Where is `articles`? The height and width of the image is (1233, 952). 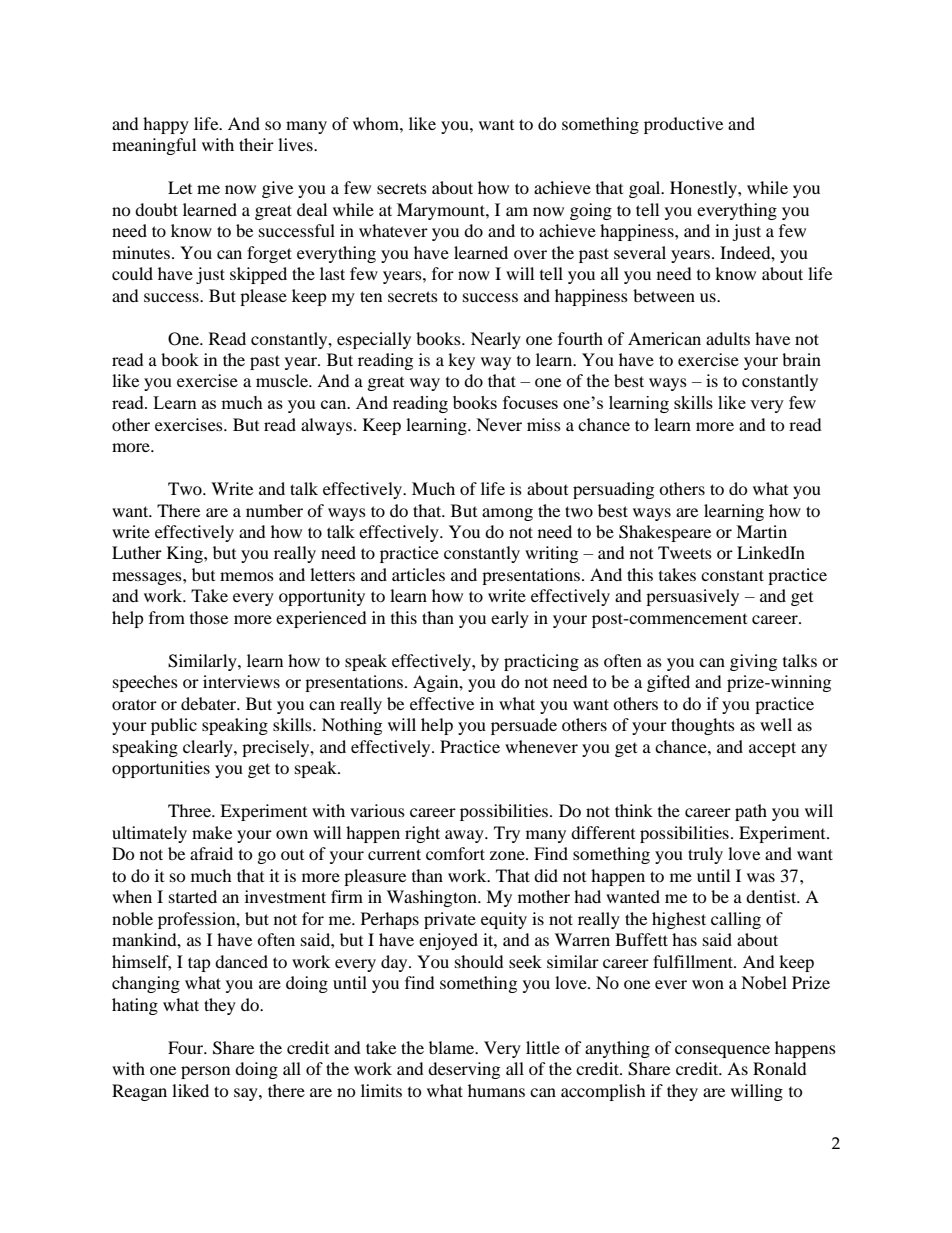 articles is located at coordinates (418, 574).
